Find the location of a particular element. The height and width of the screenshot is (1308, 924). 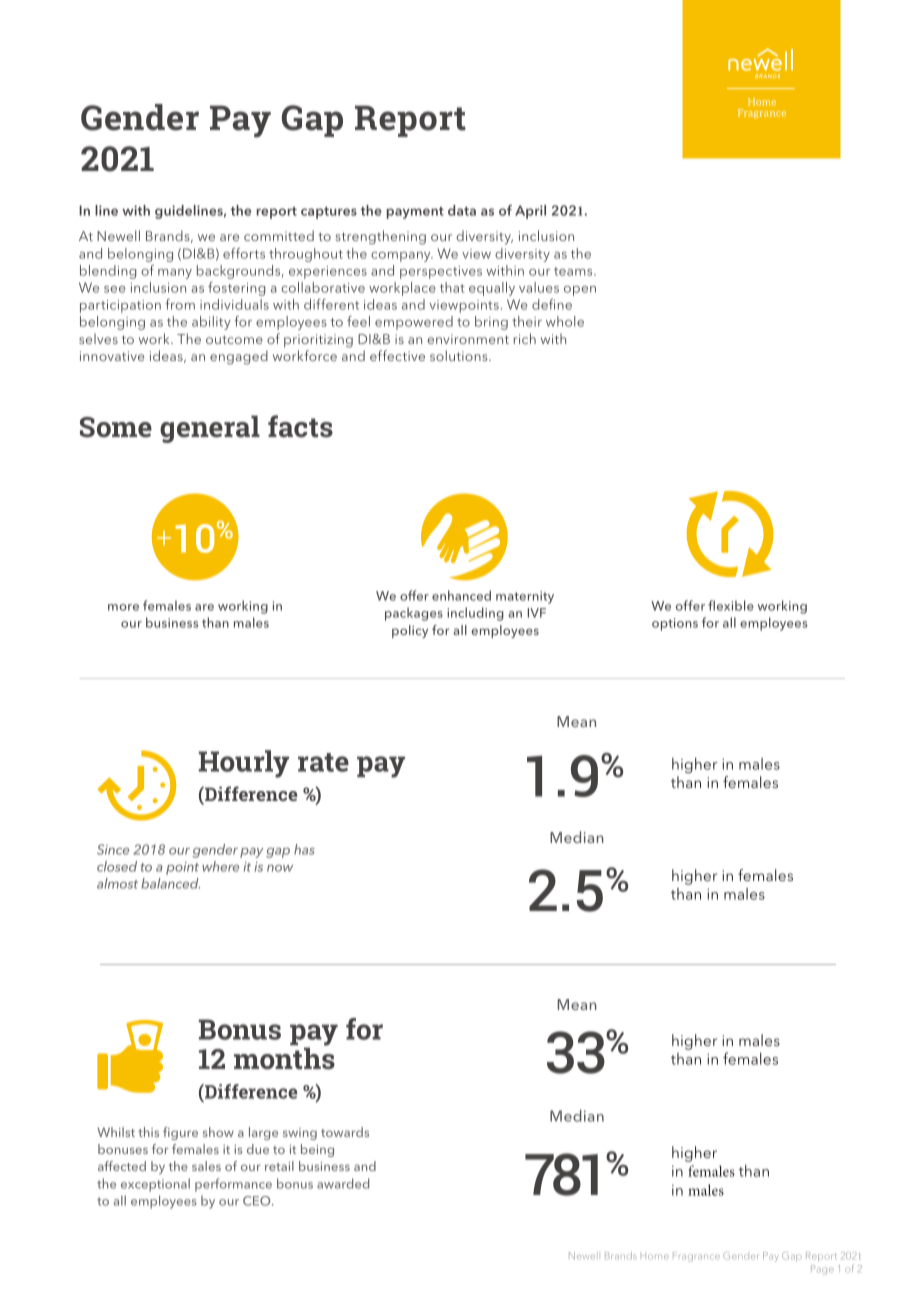

Page is located at coordinates (822, 1270).
